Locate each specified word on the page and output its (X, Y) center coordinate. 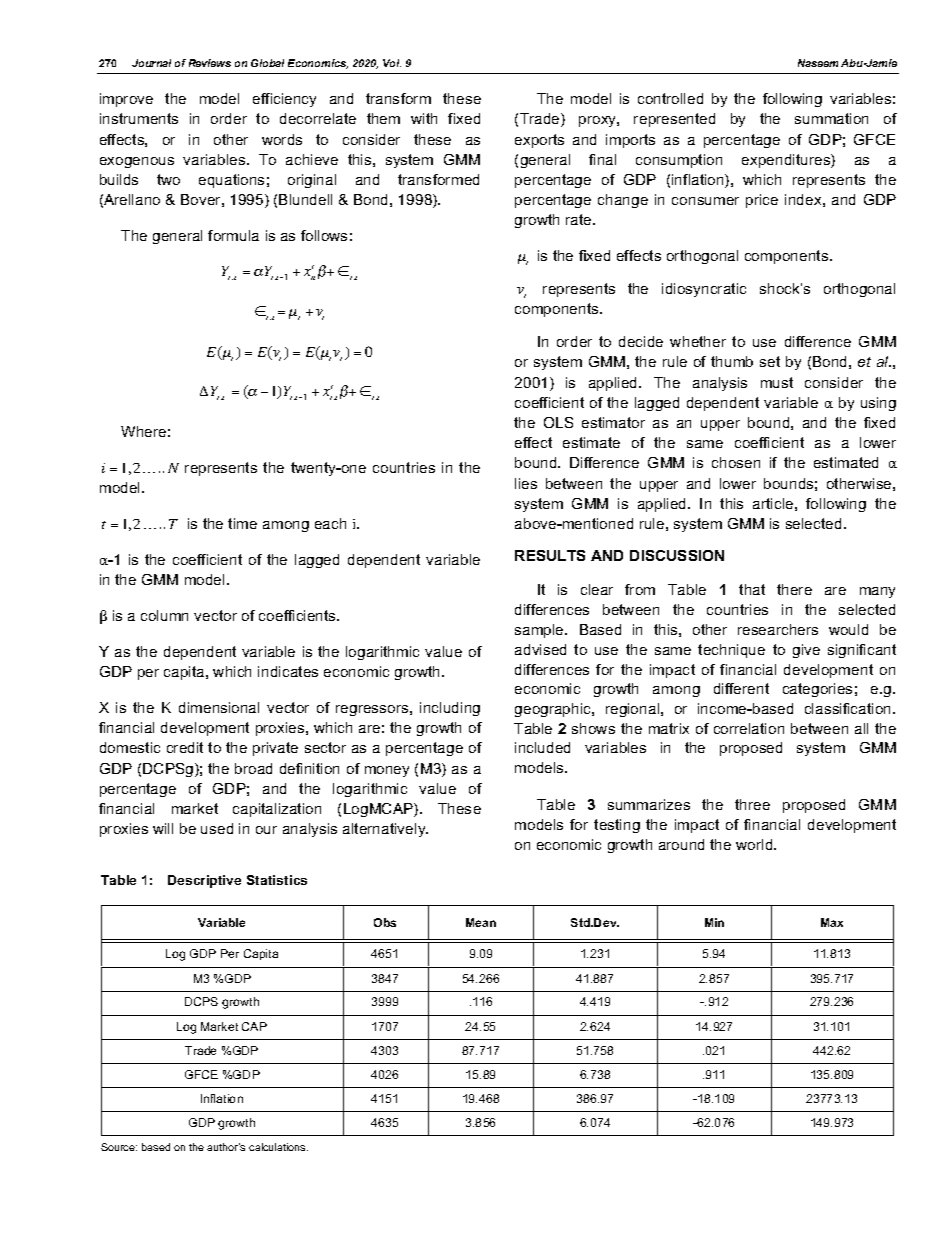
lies (526, 483)
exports (539, 141)
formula (233, 235)
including (450, 709)
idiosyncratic (704, 290)
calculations (278, 1147)
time (242, 523)
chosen (736, 462)
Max (832, 922)
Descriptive (204, 881)
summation (831, 118)
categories (817, 690)
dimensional (219, 707)
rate (580, 219)
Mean (481, 922)
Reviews (210, 63)
